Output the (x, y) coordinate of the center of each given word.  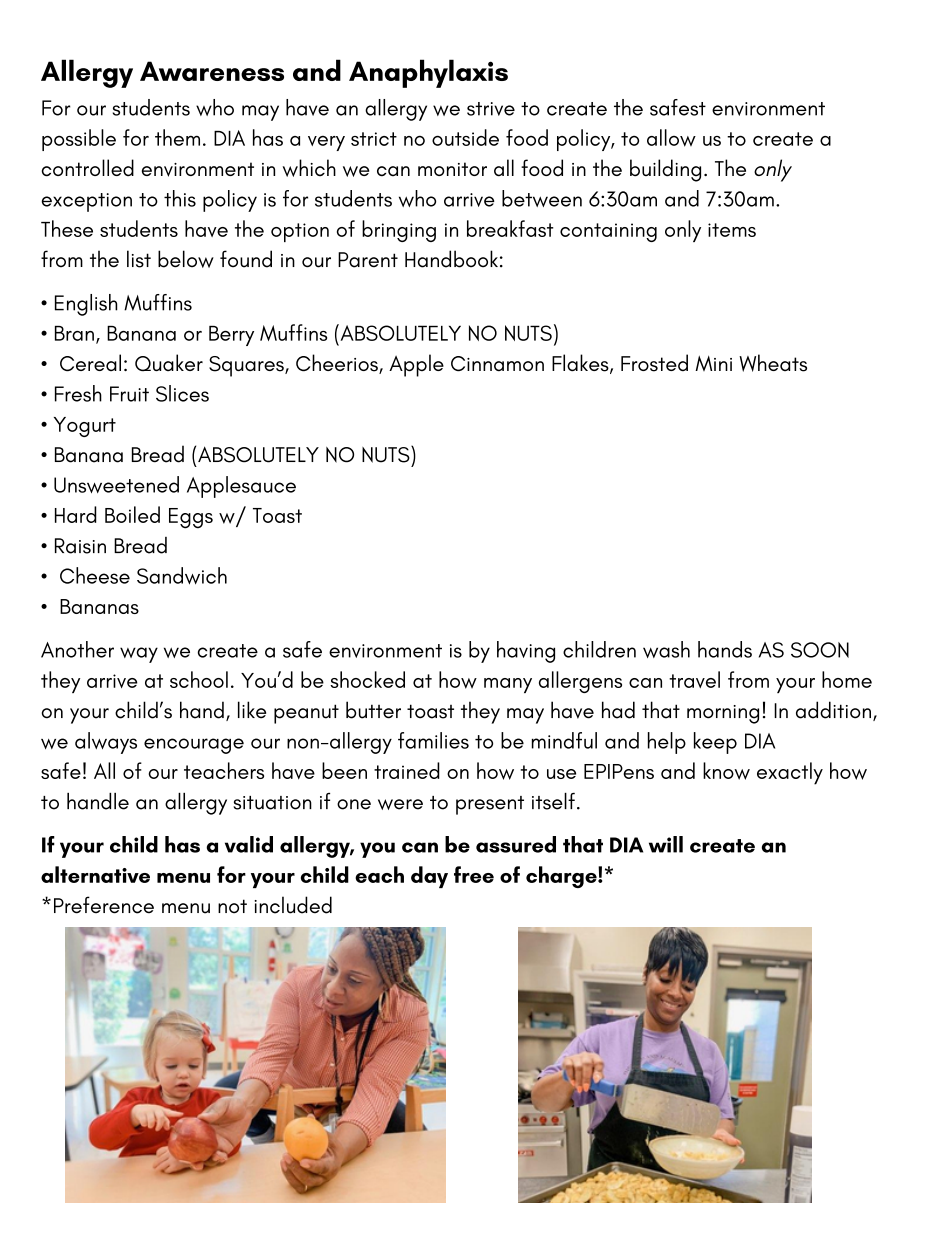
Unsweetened (116, 484)
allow (671, 138)
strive (491, 109)
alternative (95, 874)
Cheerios (338, 364)
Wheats (773, 363)
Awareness (212, 71)
